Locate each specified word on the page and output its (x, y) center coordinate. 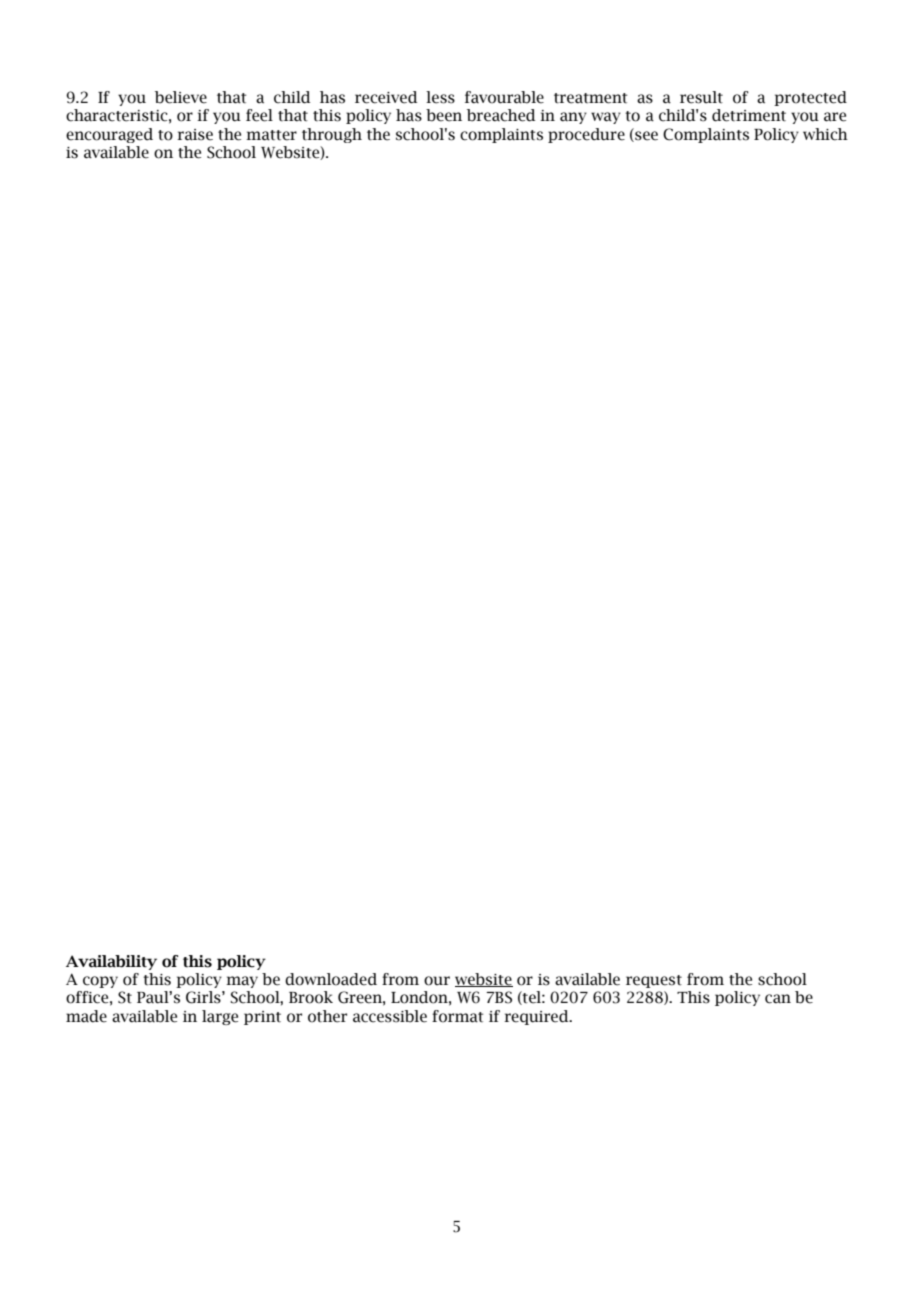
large (220, 1017)
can (778, 999)
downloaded (331, 979)
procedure (586, 135)
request (654, 981)
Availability (111, 962)
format (457, 1016)
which (825, 134)
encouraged (109, 135)
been (444, 115)
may (242, 982)
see (645, 136)
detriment (749, 115)
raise (195, 135)
